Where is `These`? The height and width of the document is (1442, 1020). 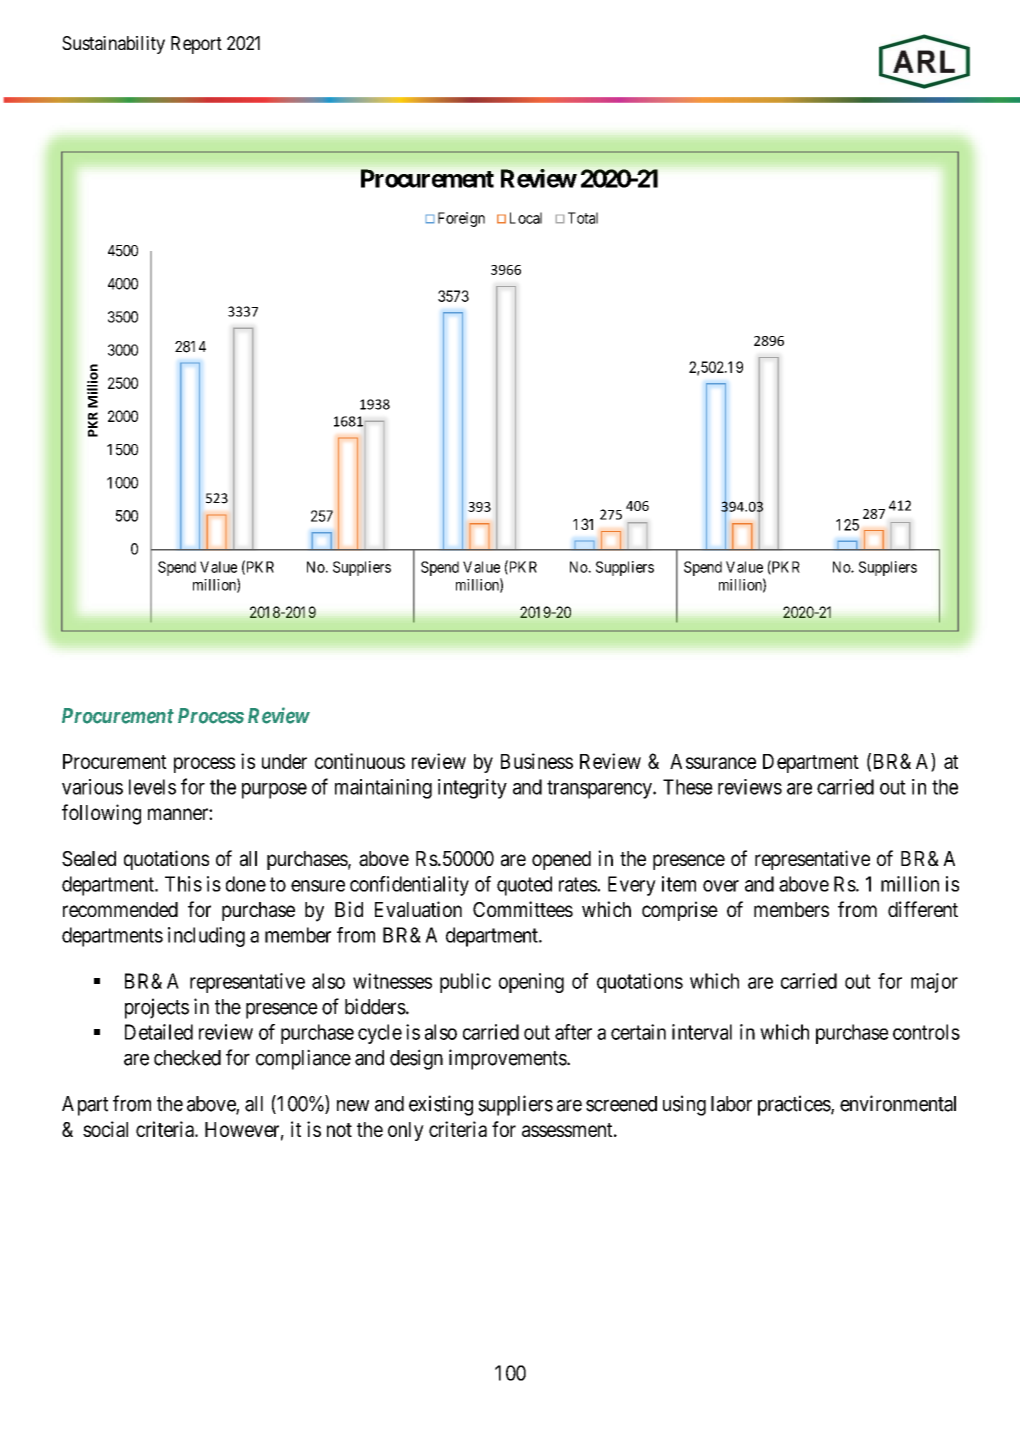 These is located at coordinates (688, 787).
